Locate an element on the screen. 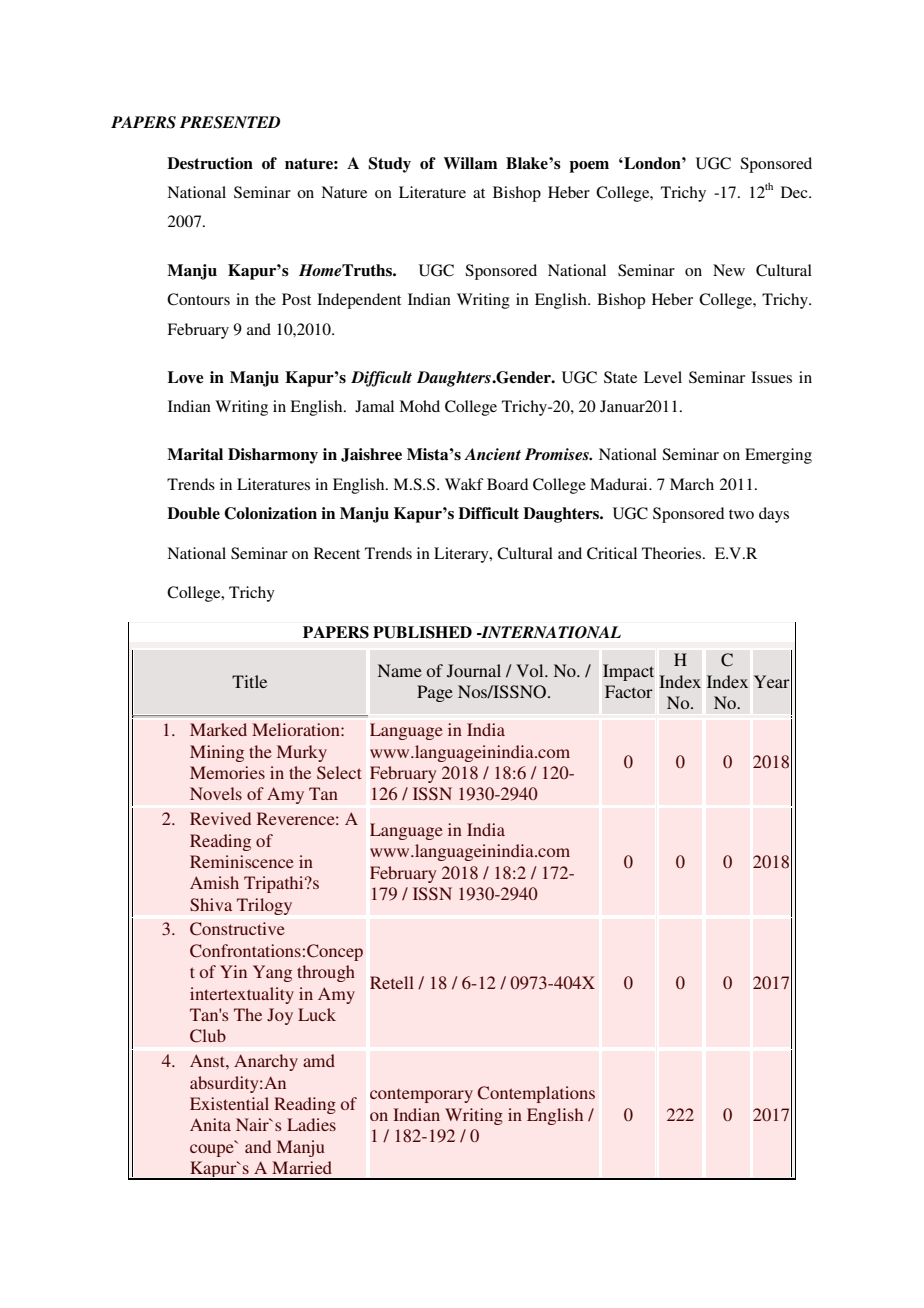  PRESENTED is located at coordinates (230, 122).
